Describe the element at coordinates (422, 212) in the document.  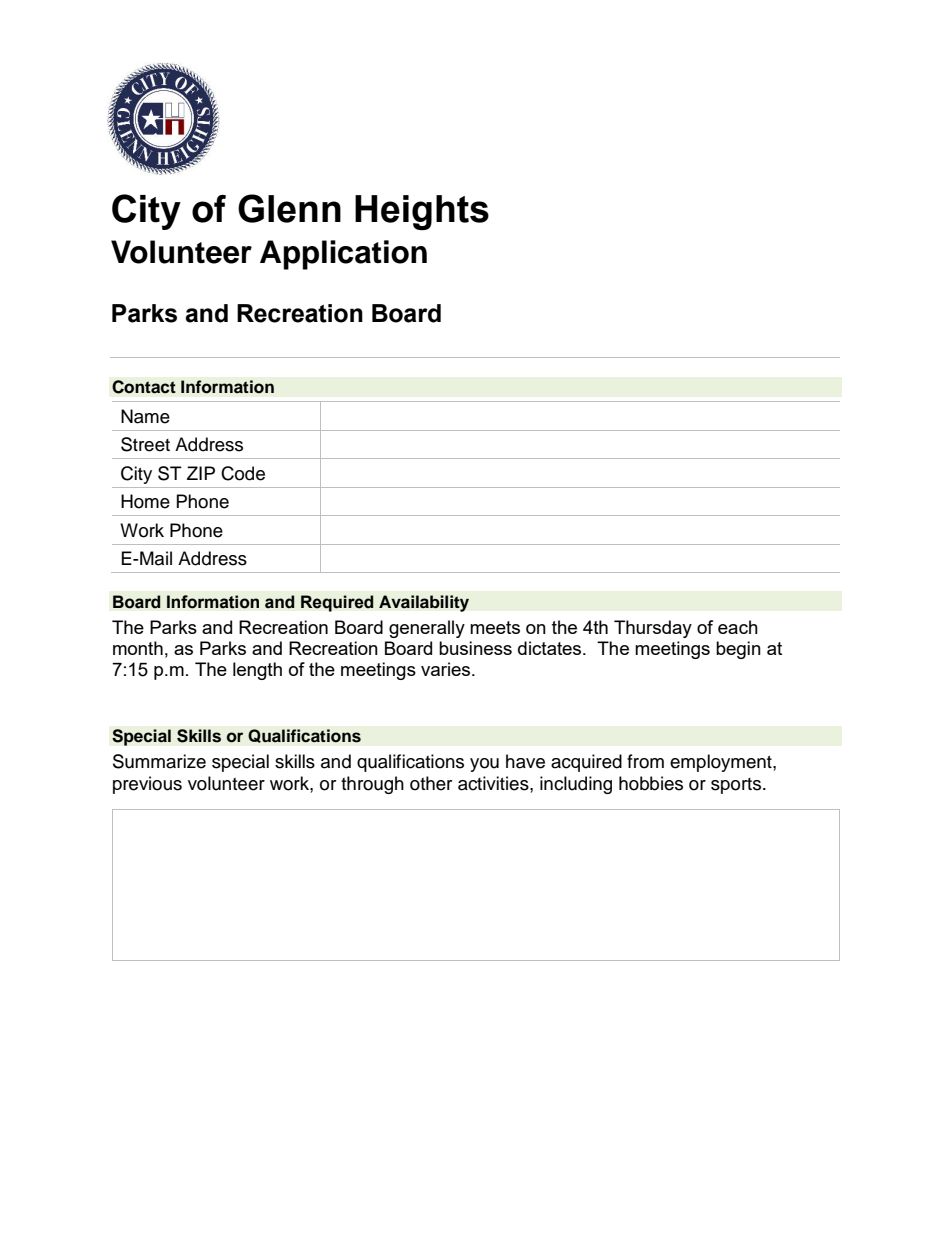
I see `Heights` at that location.
